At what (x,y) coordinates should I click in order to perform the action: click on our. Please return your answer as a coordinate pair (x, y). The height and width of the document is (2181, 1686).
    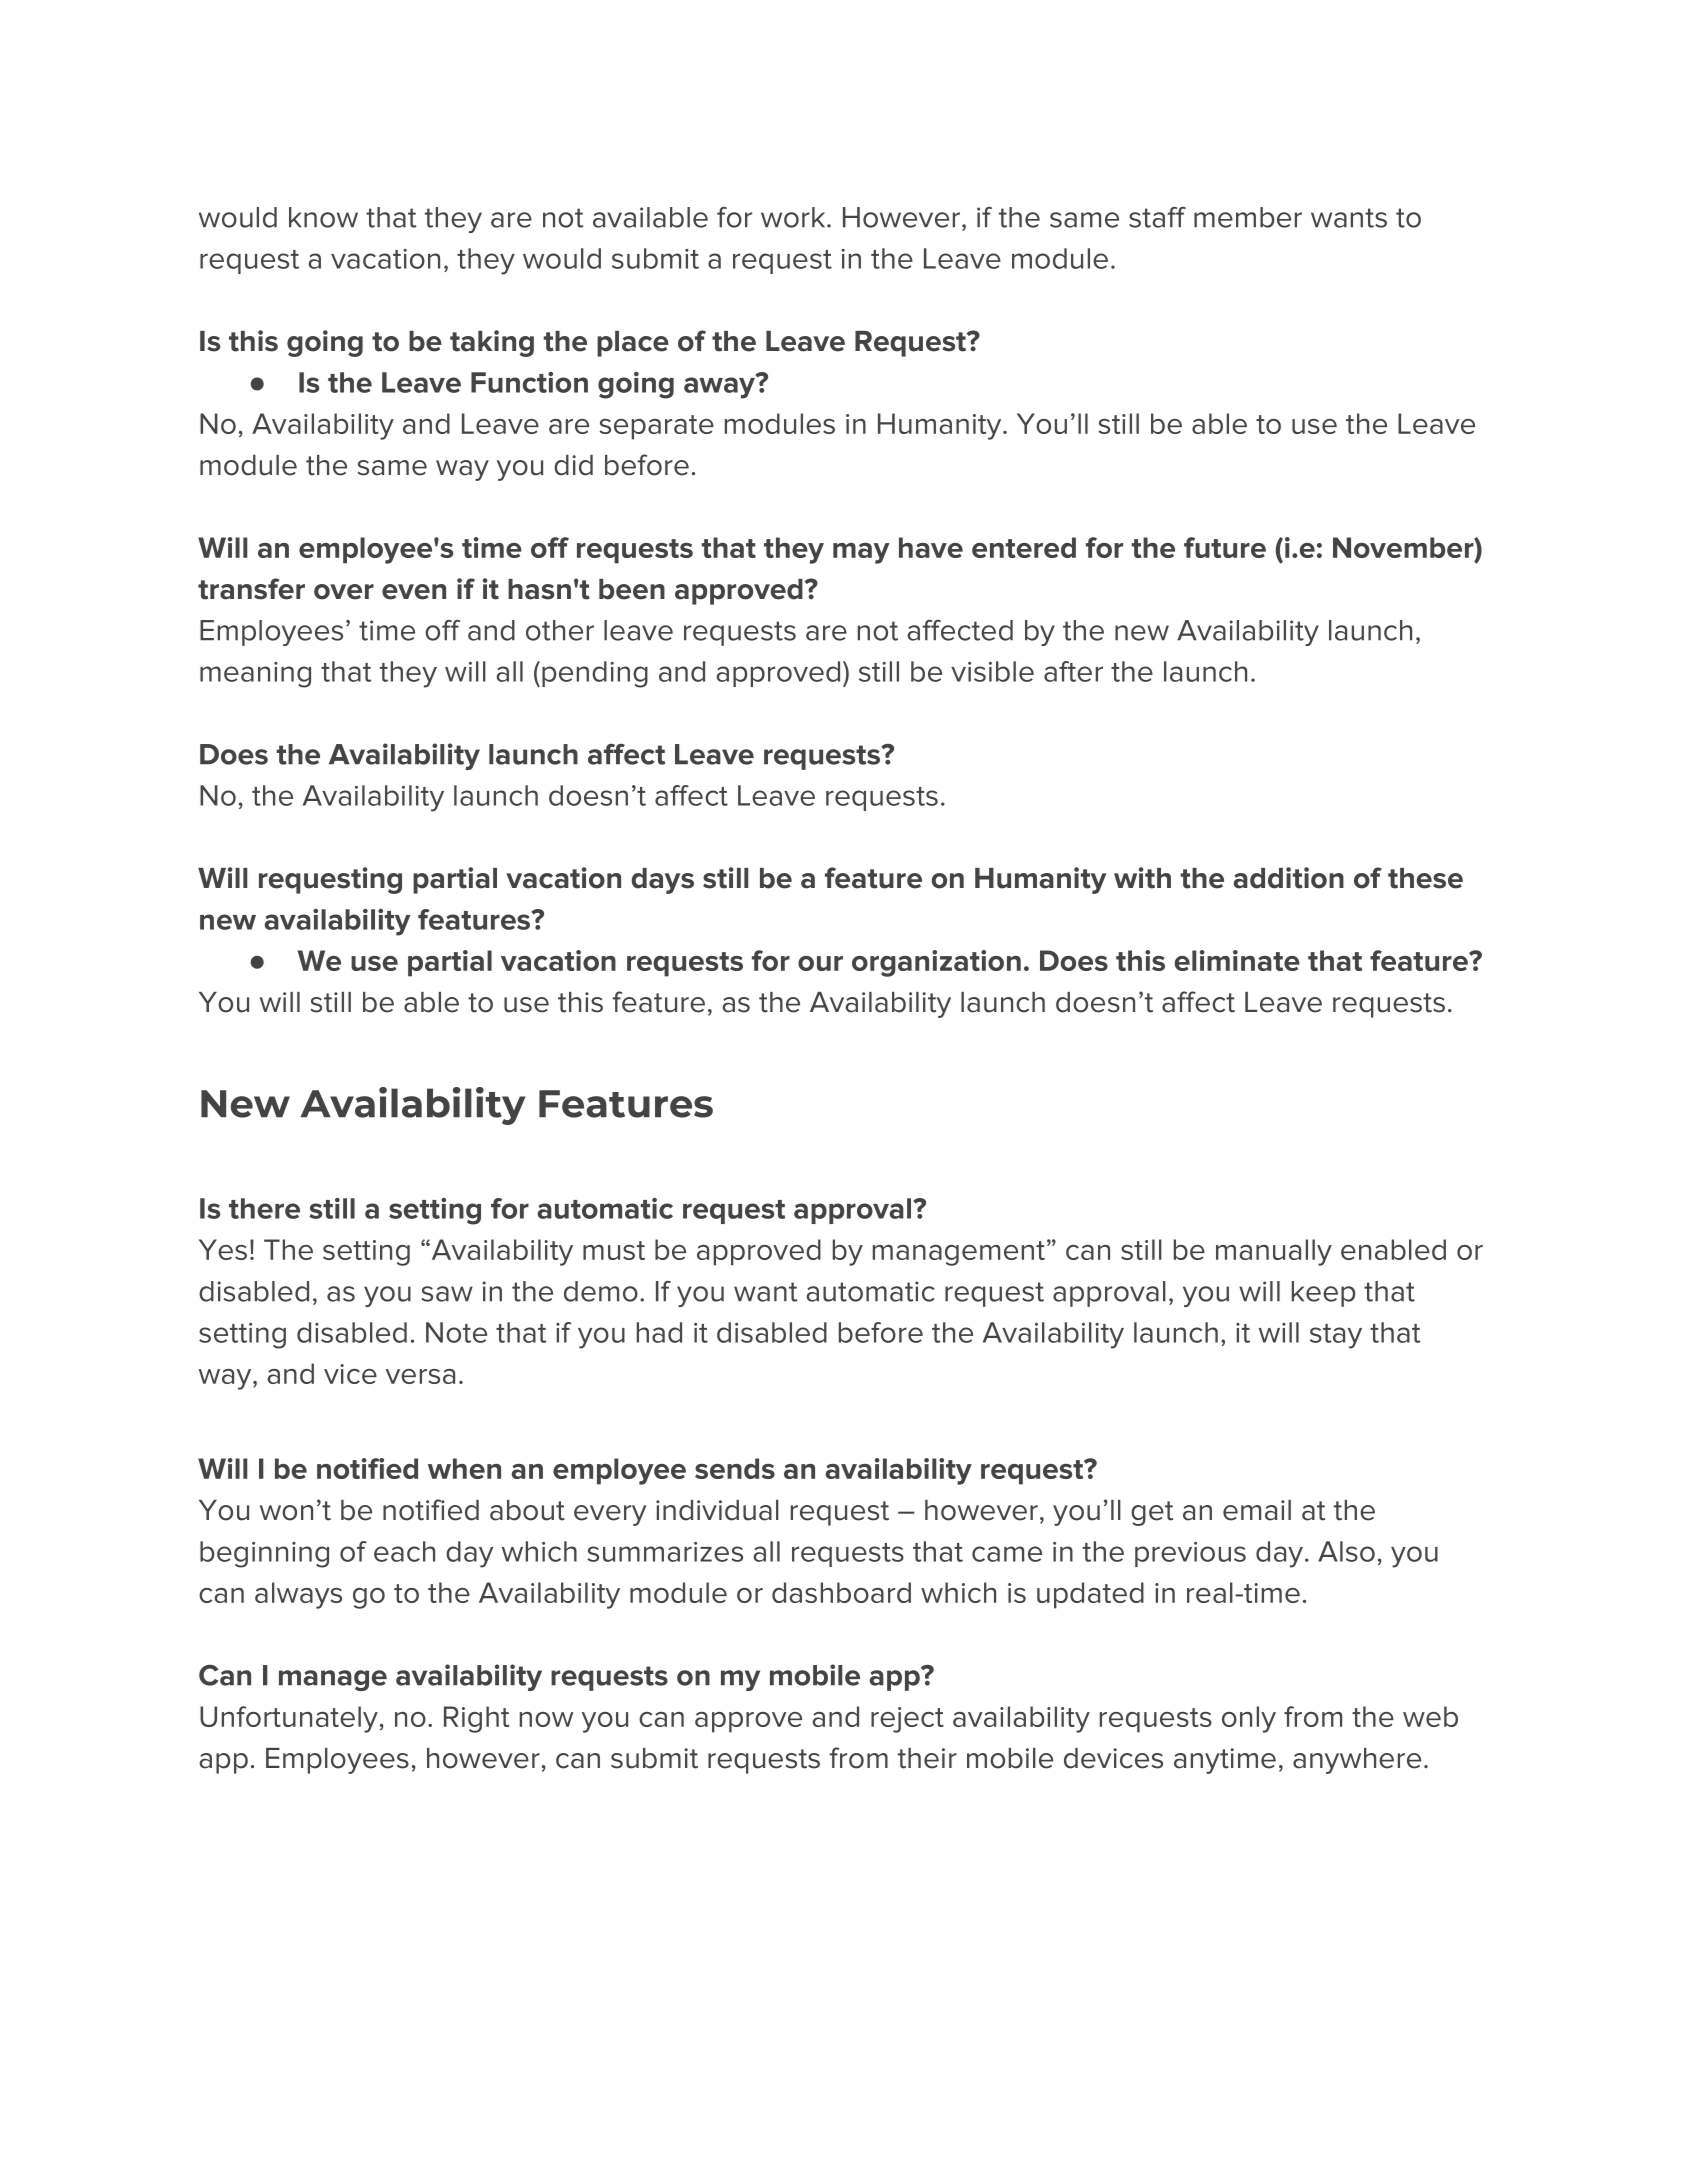
    Looking at the image, I should click on (820, 963).
